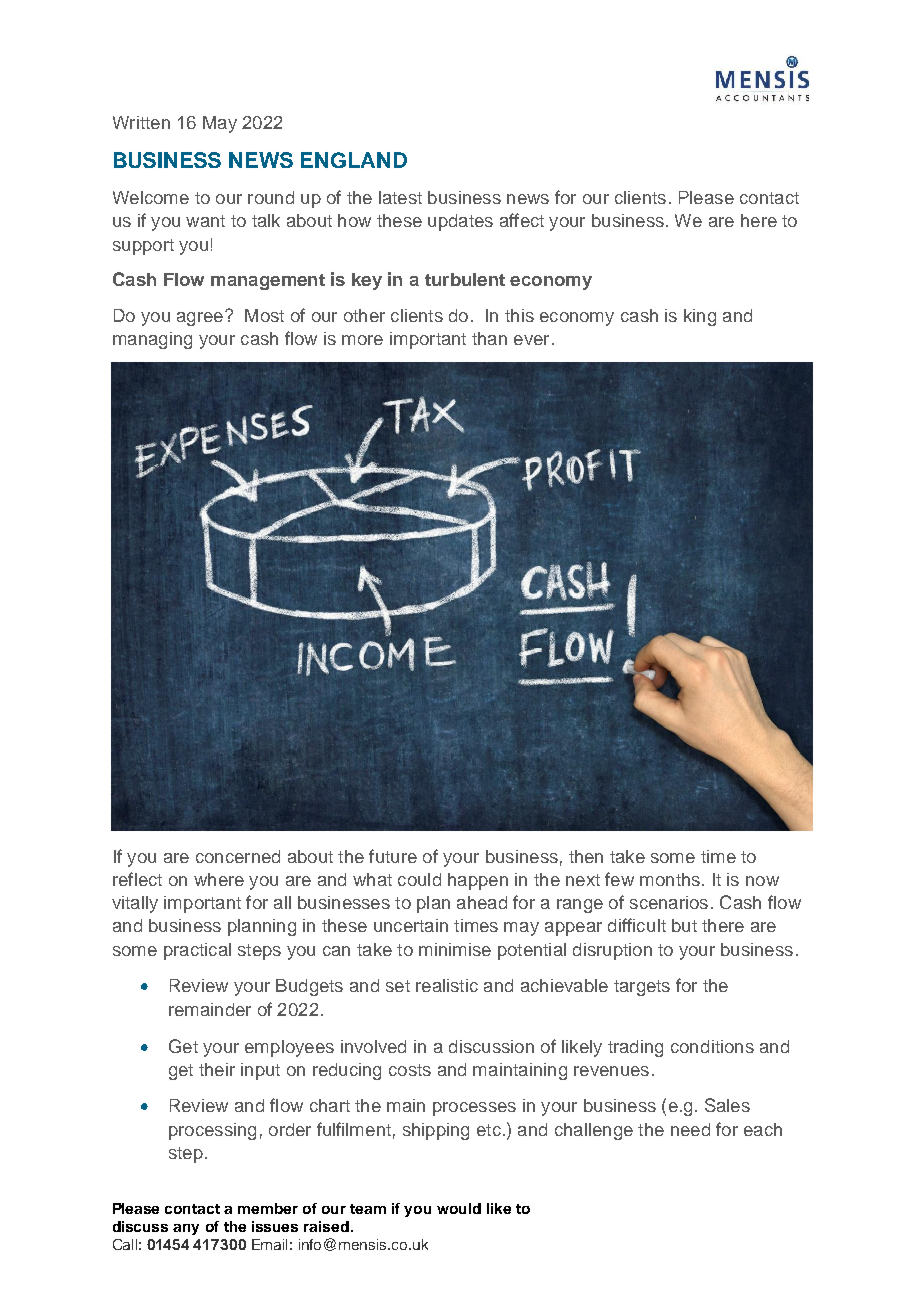  Describe the element at coordinates (459, 1208) in the screenshot. I see `would` at that location.
